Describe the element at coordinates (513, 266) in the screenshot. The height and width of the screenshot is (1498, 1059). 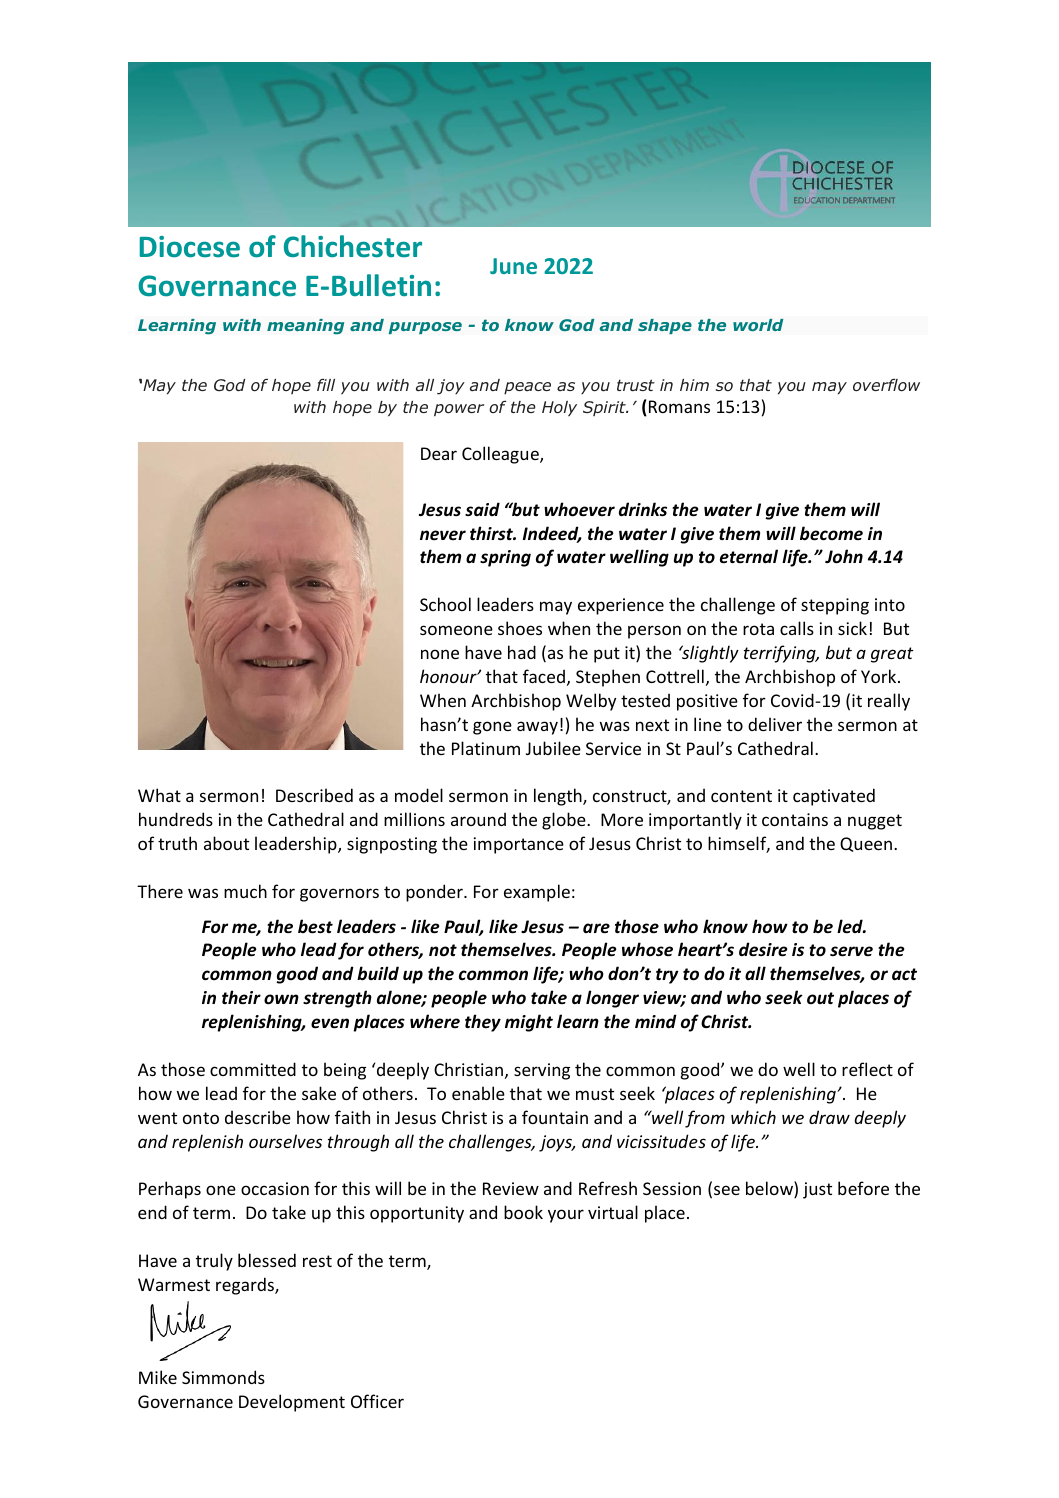
I see `June` at that location.
